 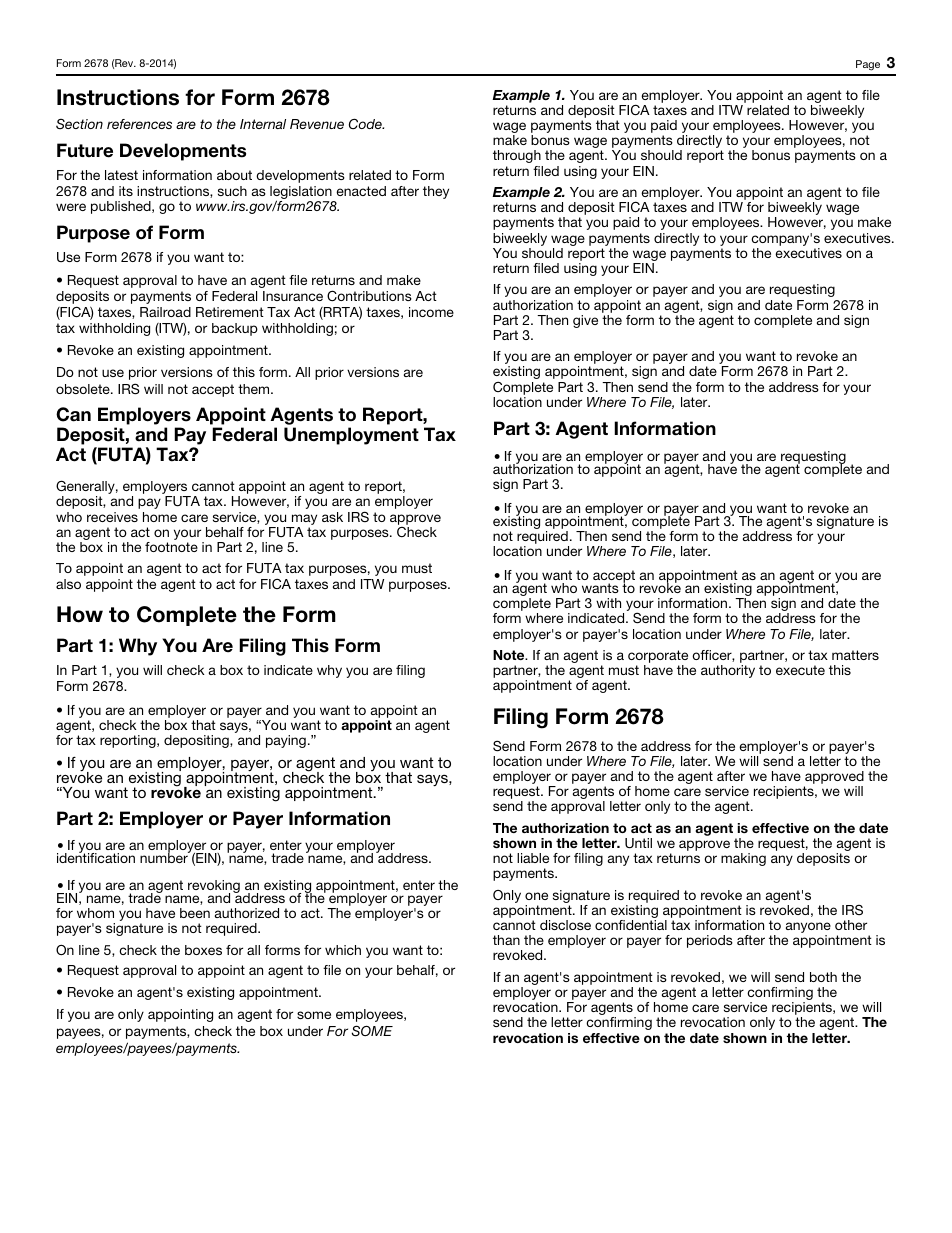 What do you see at coordinates (506, 940) in the page?
I see `than` at bounding box center [506, 940].
